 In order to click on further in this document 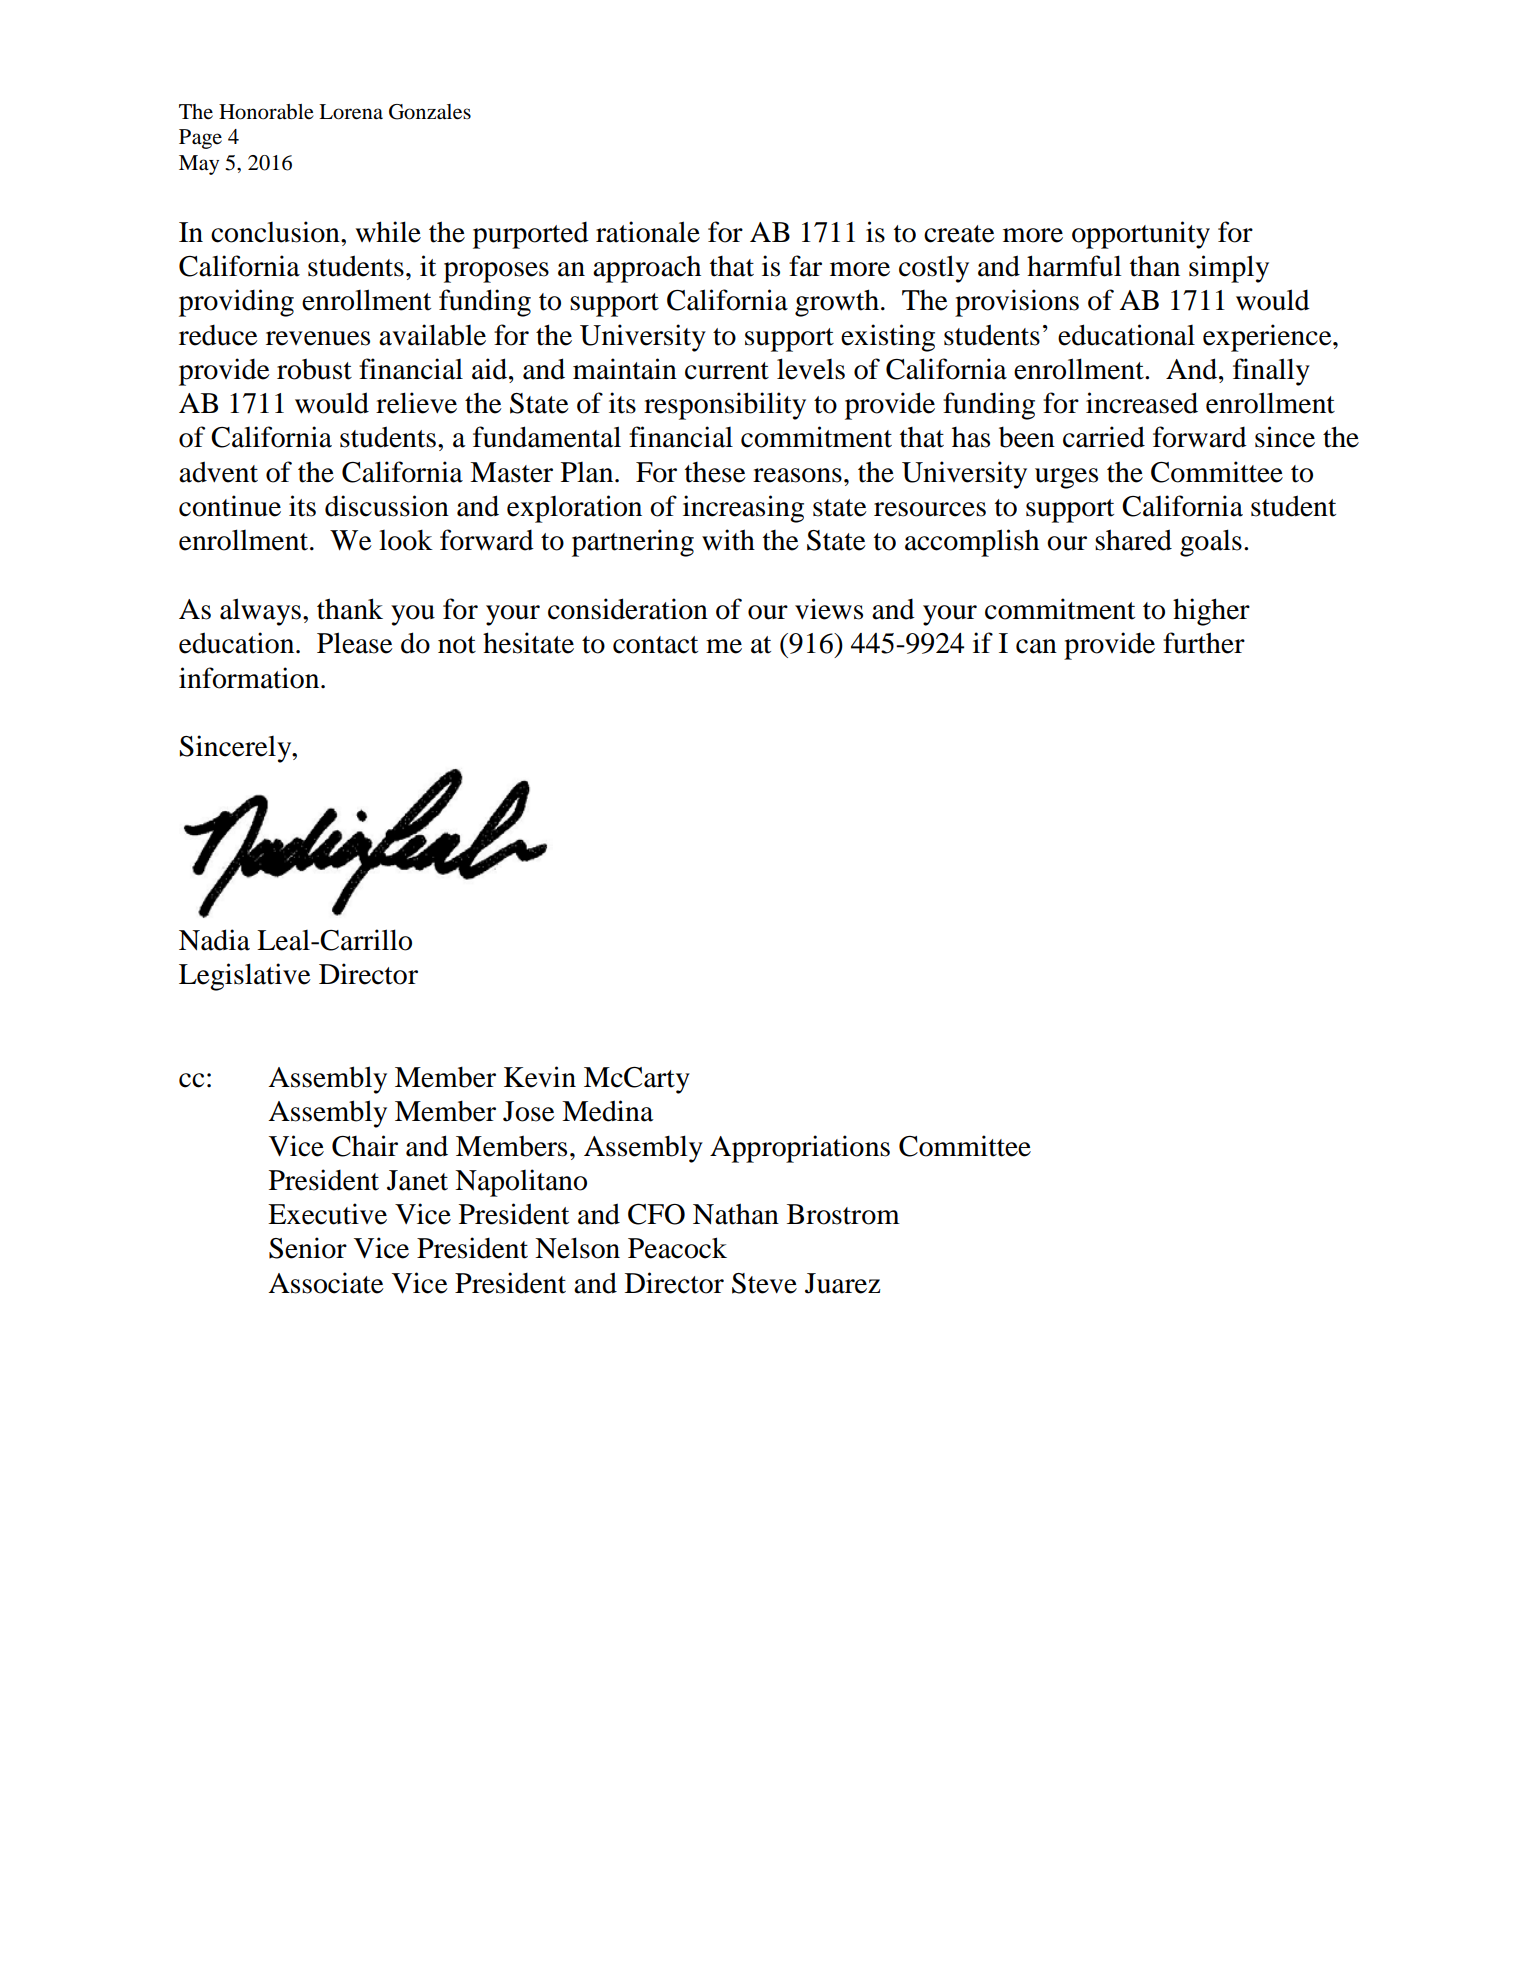, I will do `click(1204, 643)`.
